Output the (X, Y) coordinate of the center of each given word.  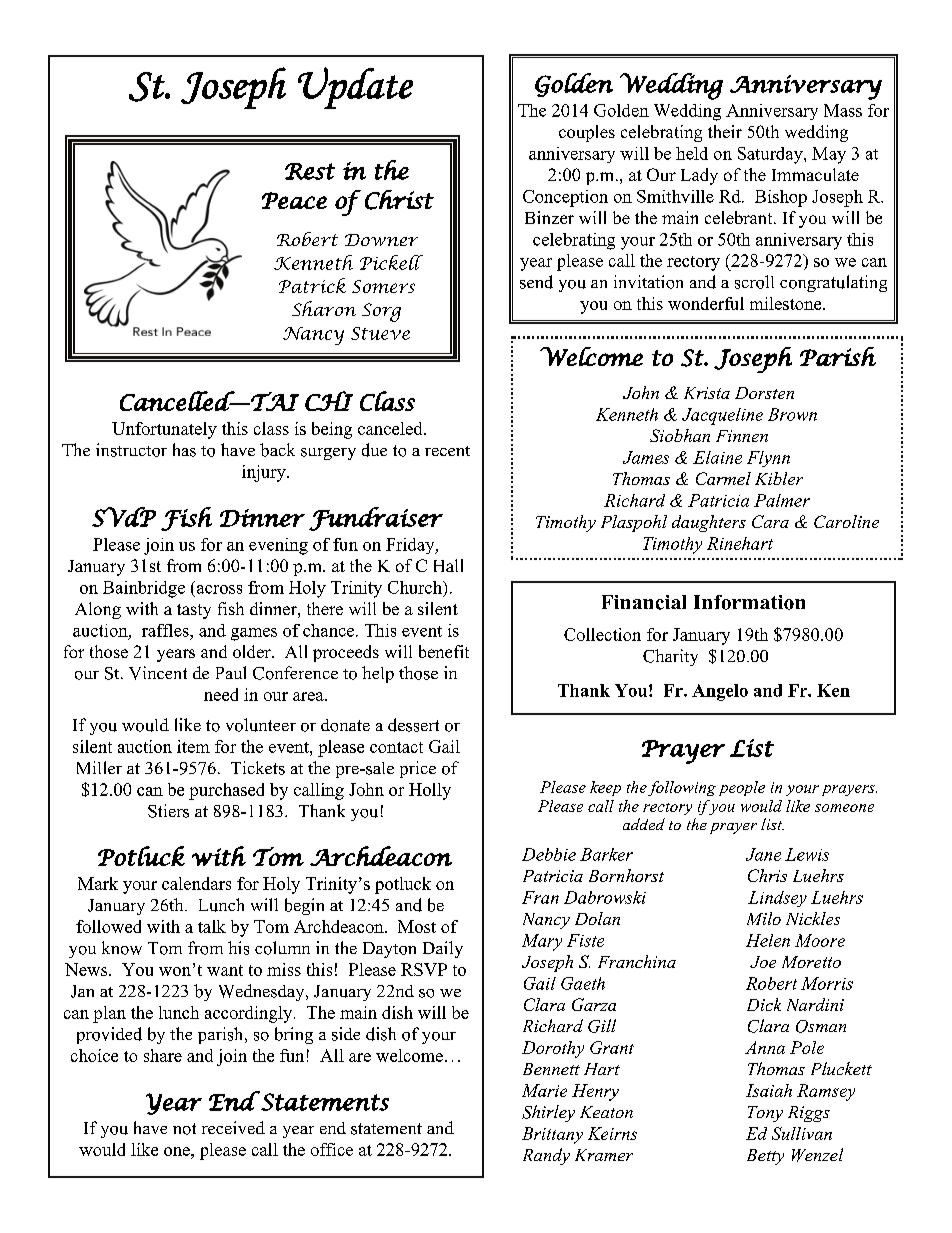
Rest (310, 171)
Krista (707, 393)
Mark (98, 883)
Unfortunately (164, 430)
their (725, 131)
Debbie (549, 854)
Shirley (548, 1113)
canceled (391, 428)
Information (749, 602)
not (184, 1129)
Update (355, 88)
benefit (444, 651)
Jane (763, 854)
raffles (166, 630)
